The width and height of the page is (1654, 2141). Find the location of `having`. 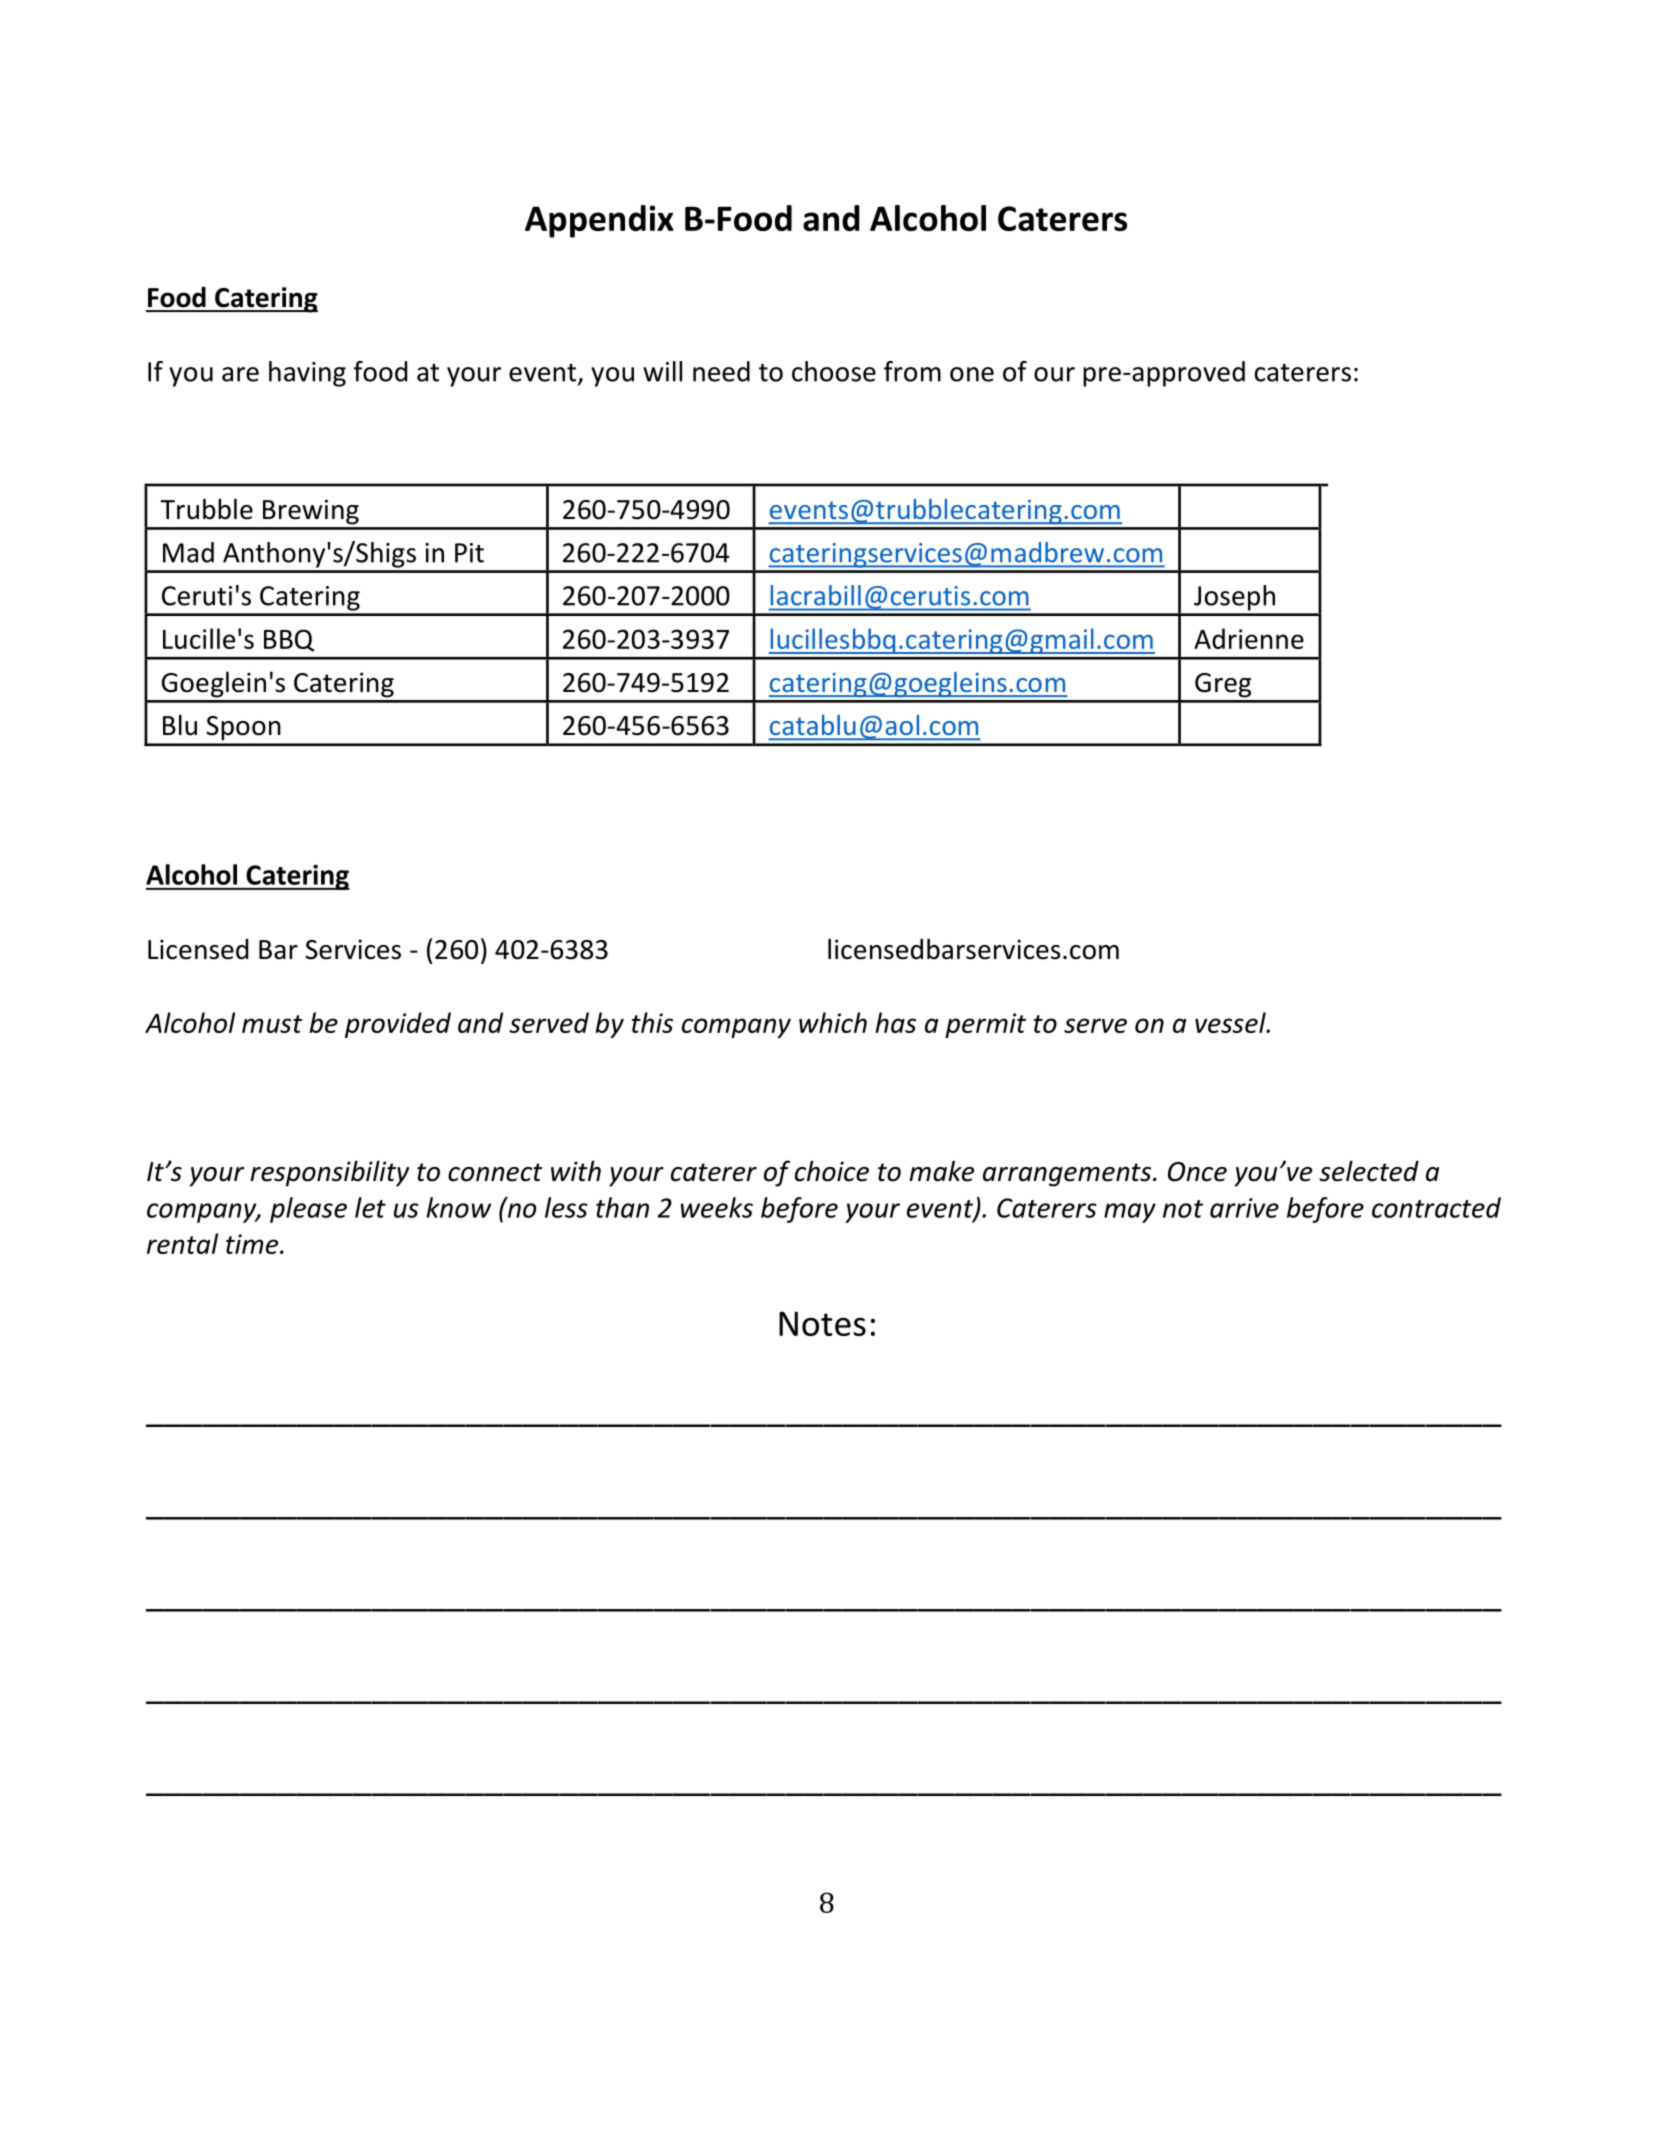

having is located at coordinates (307, 374).
